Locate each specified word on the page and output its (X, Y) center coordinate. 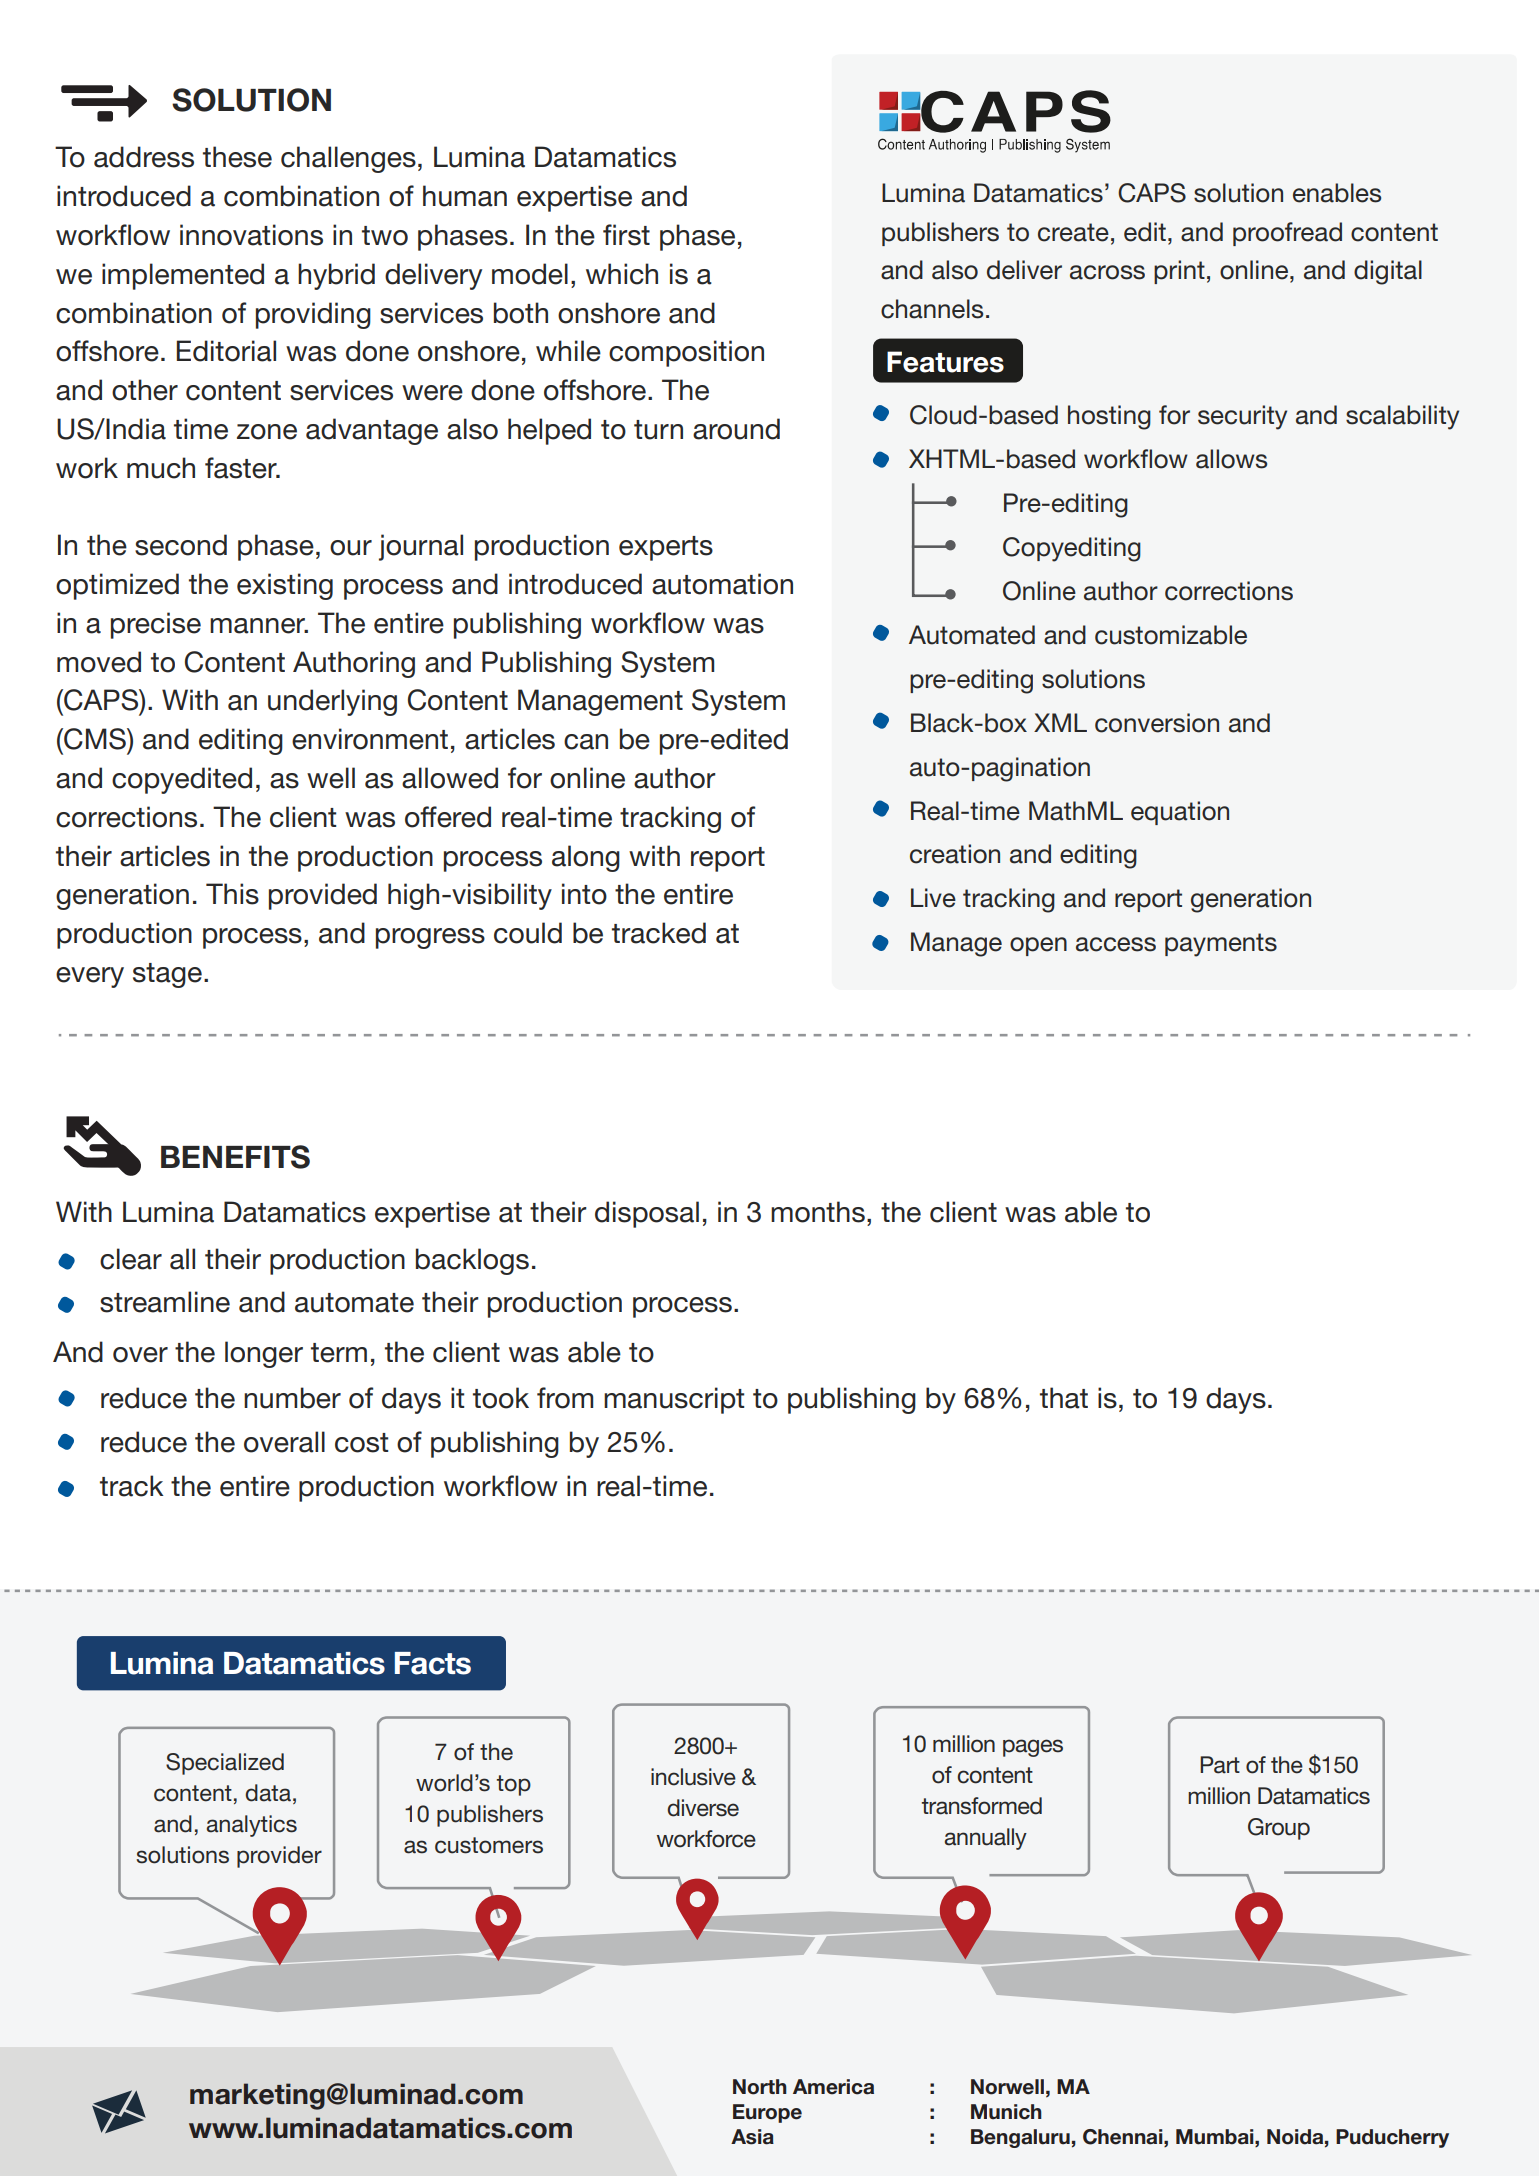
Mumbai (1216, 2137)
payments (1221, 945)
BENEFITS (235, 1157)
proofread (1287, 234)
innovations (251, 235)
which (622, 274)
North (760, 2087)
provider (279, 1857)
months (818, 1212)
